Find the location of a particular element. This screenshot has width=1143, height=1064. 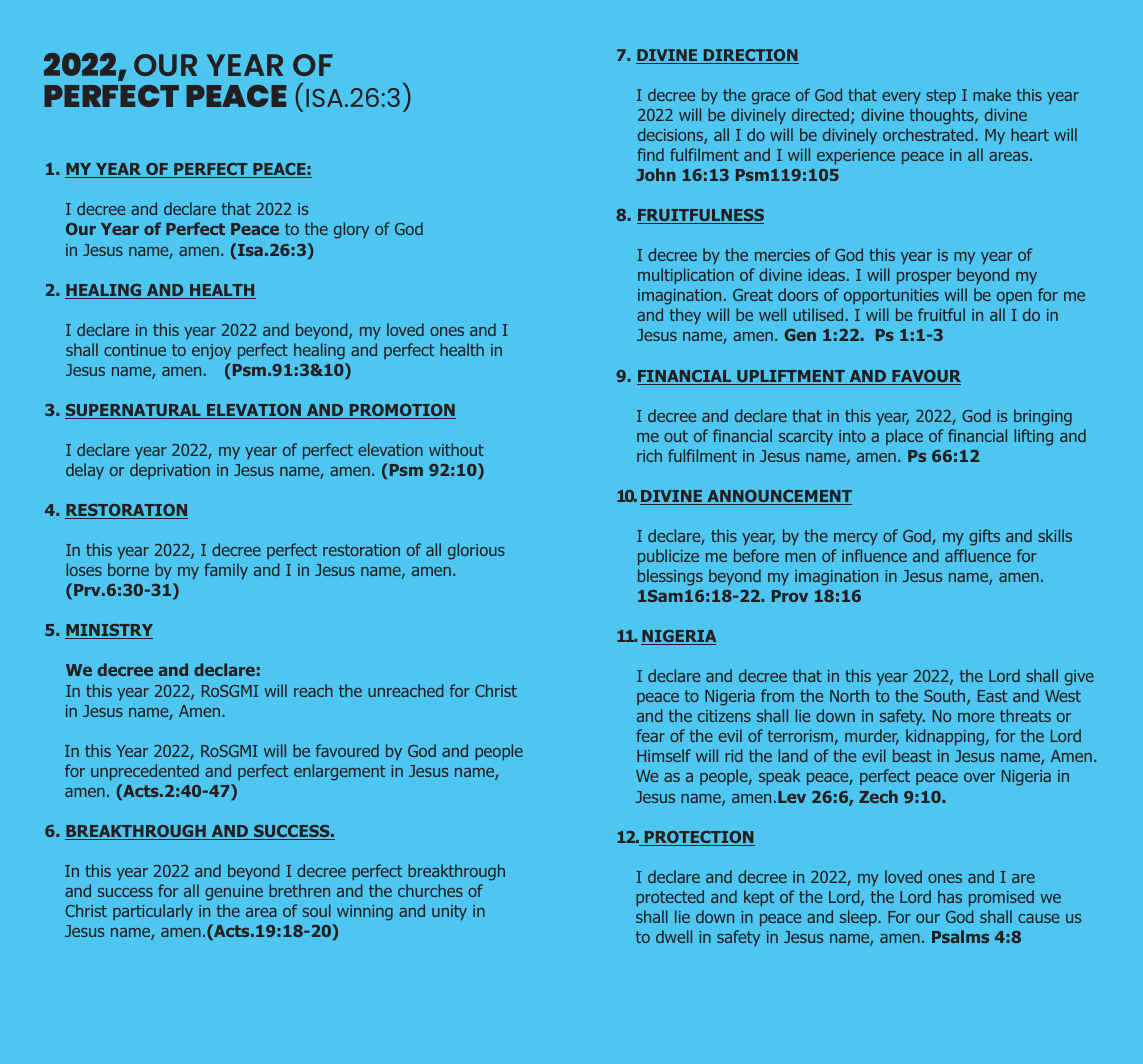

blessings is located at coordinates (670, 577).
